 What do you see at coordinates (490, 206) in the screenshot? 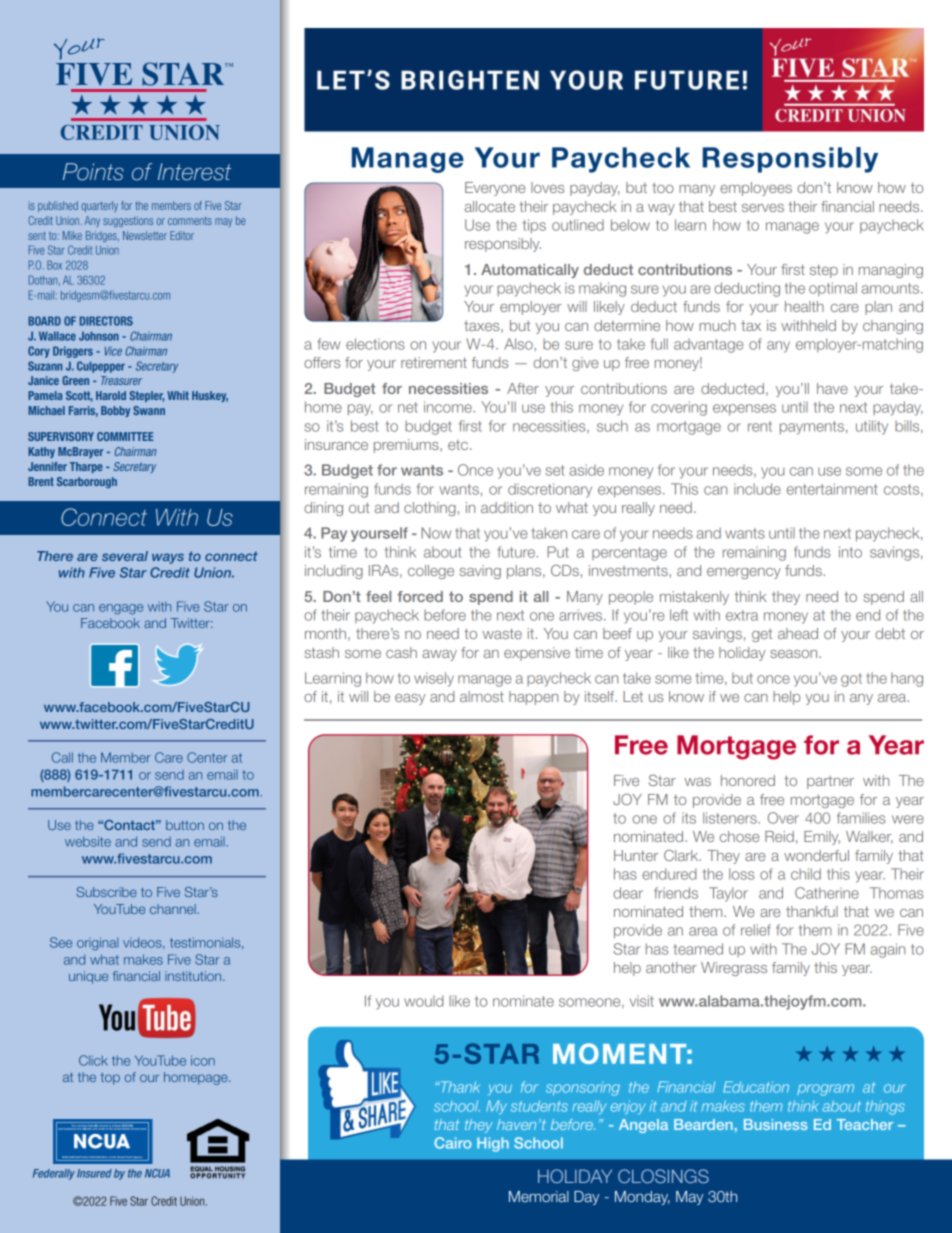
I see `allocate` at bounding box center [490, 206].
